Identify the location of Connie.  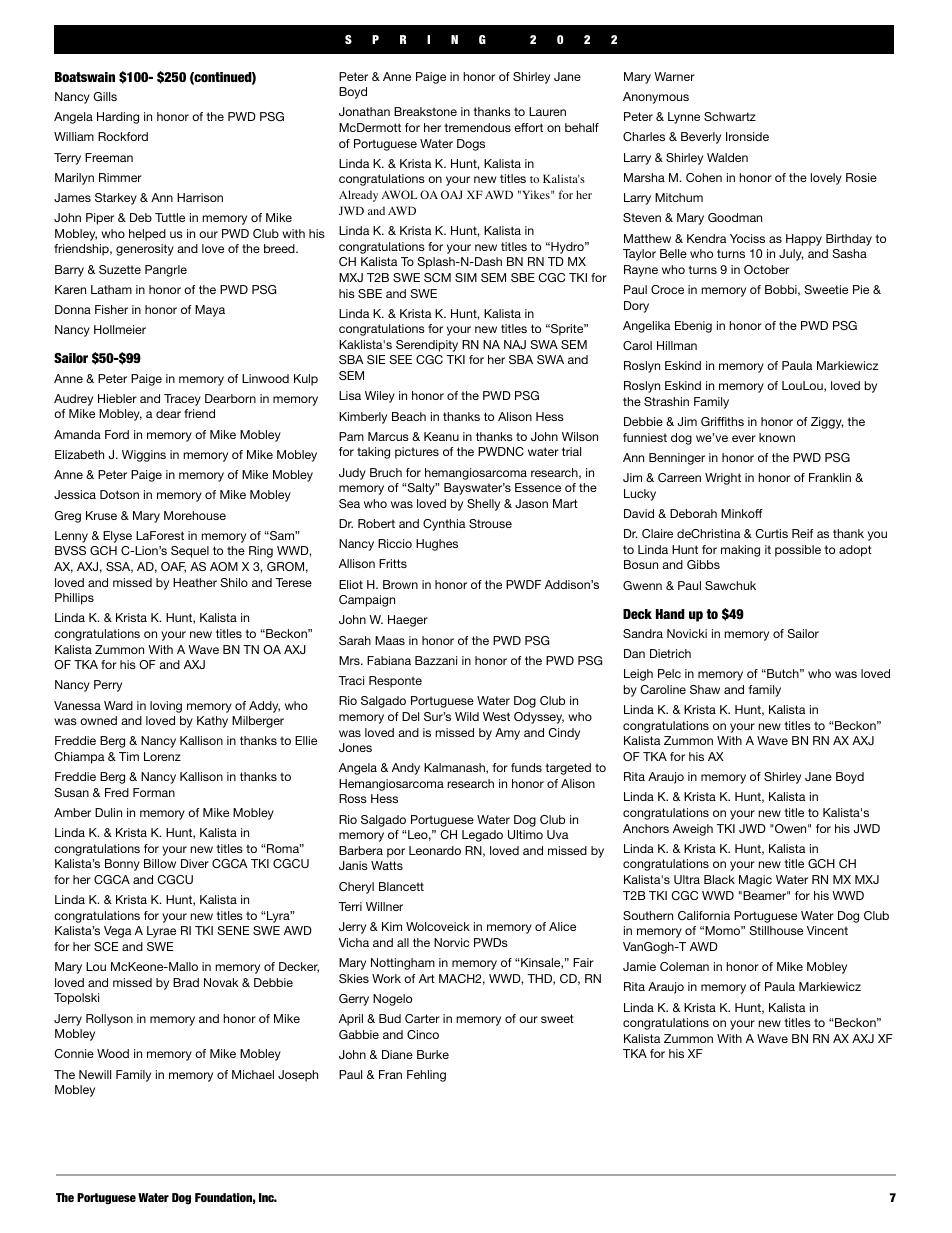
(74, 1053).
